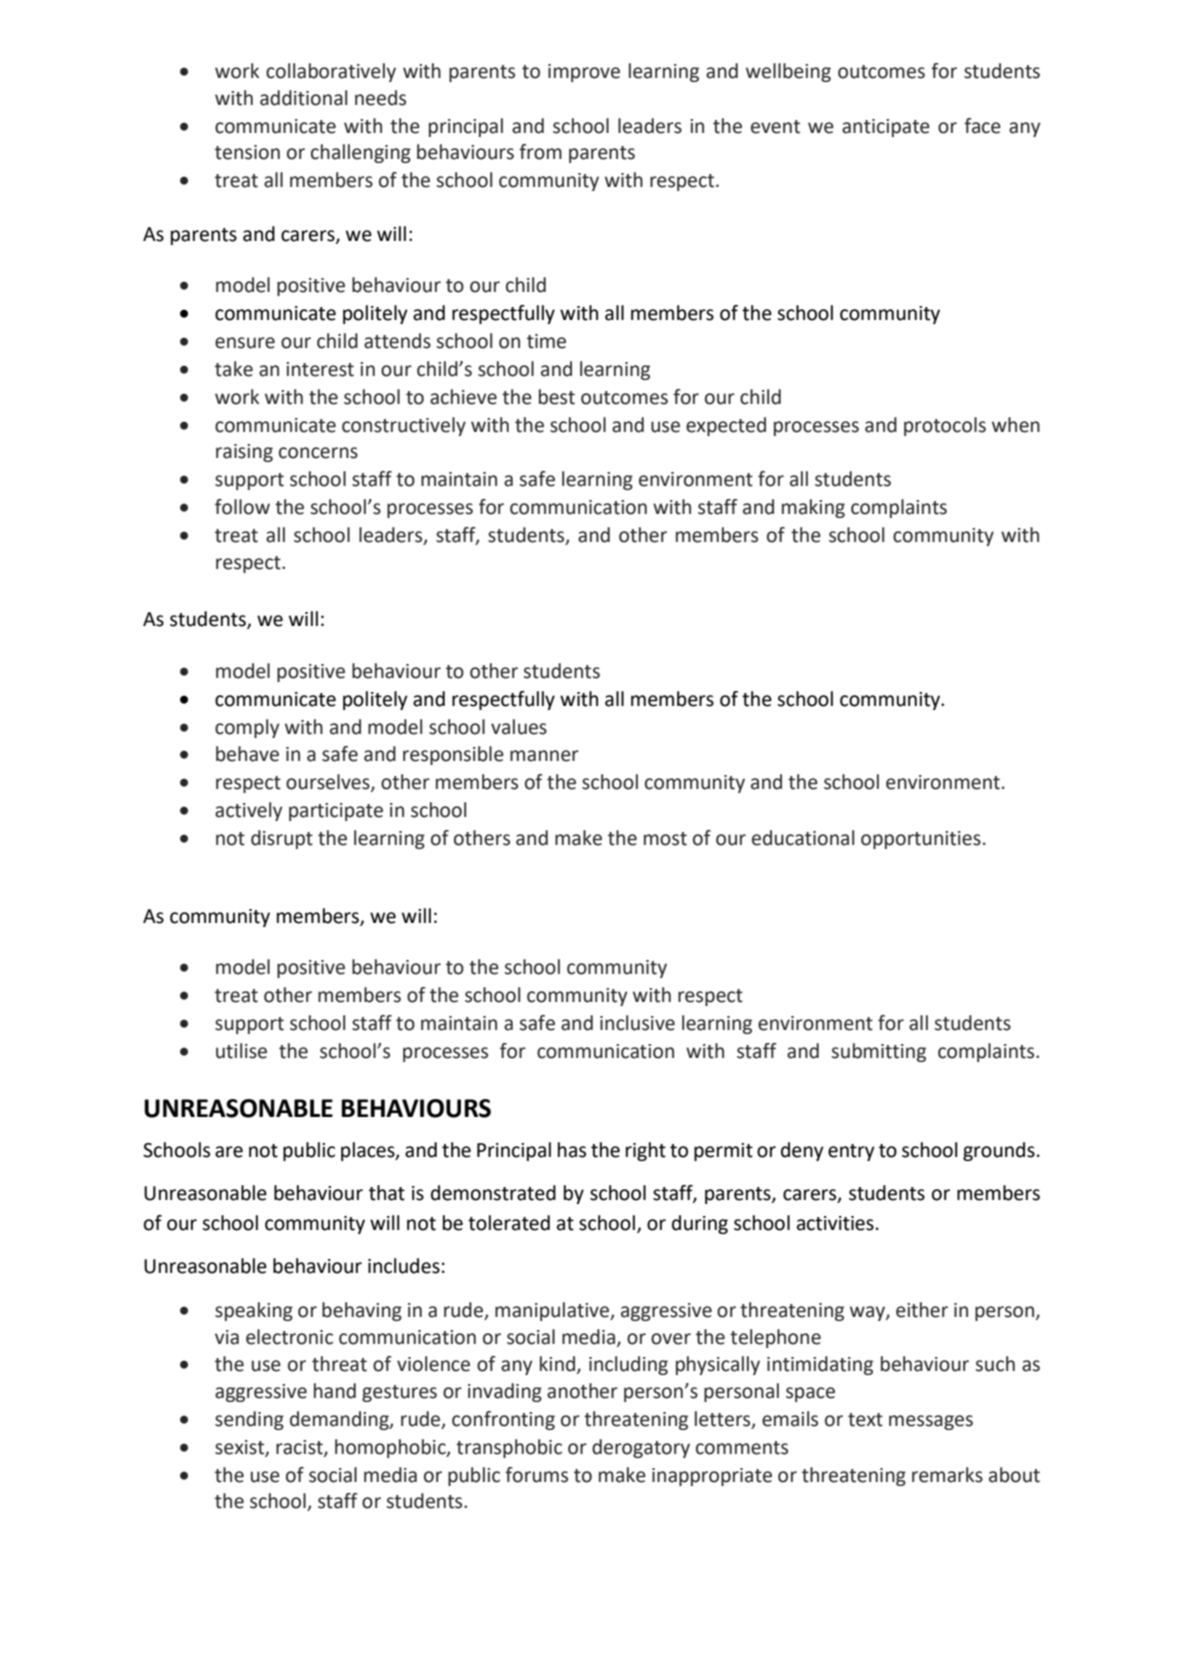 The image size is (1184, 1674). Describe the element at coordinates (557, 397) in the document. I see `best` at that location.
